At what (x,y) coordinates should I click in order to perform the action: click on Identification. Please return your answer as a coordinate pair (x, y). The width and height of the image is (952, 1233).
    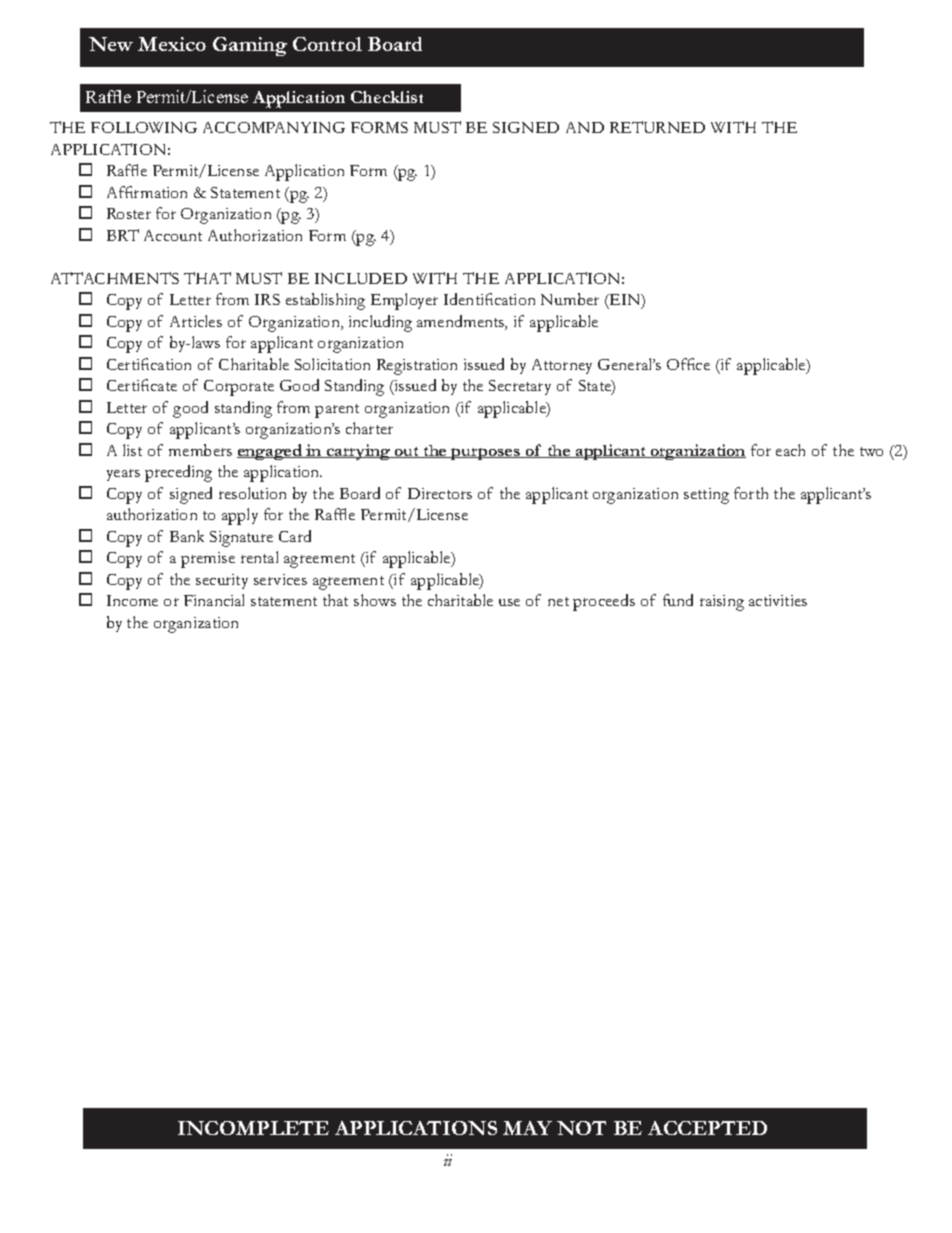
    Looking at the image, I should click on (489, 299).
